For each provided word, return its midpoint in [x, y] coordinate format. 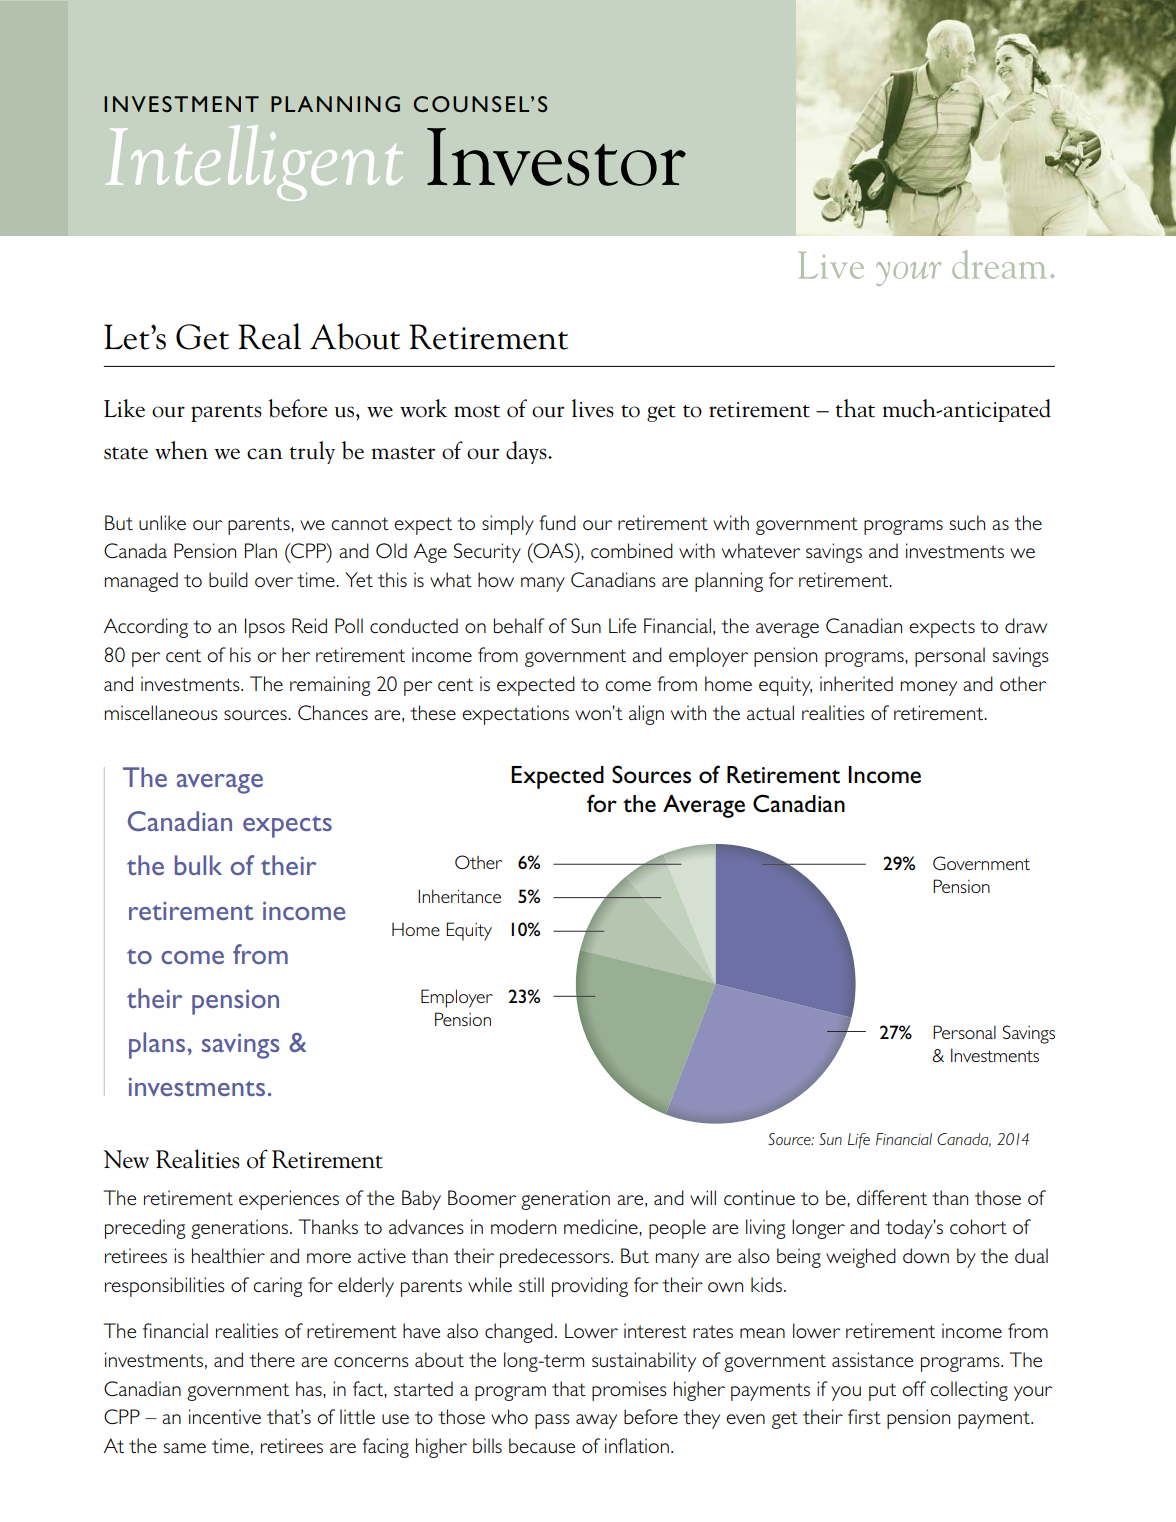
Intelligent [254, 163]
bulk [198, 865]
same [185, 1448]
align [646, 715]
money [929, 688]
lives [593, 408]
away [596, 1421]
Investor [556, 157]
